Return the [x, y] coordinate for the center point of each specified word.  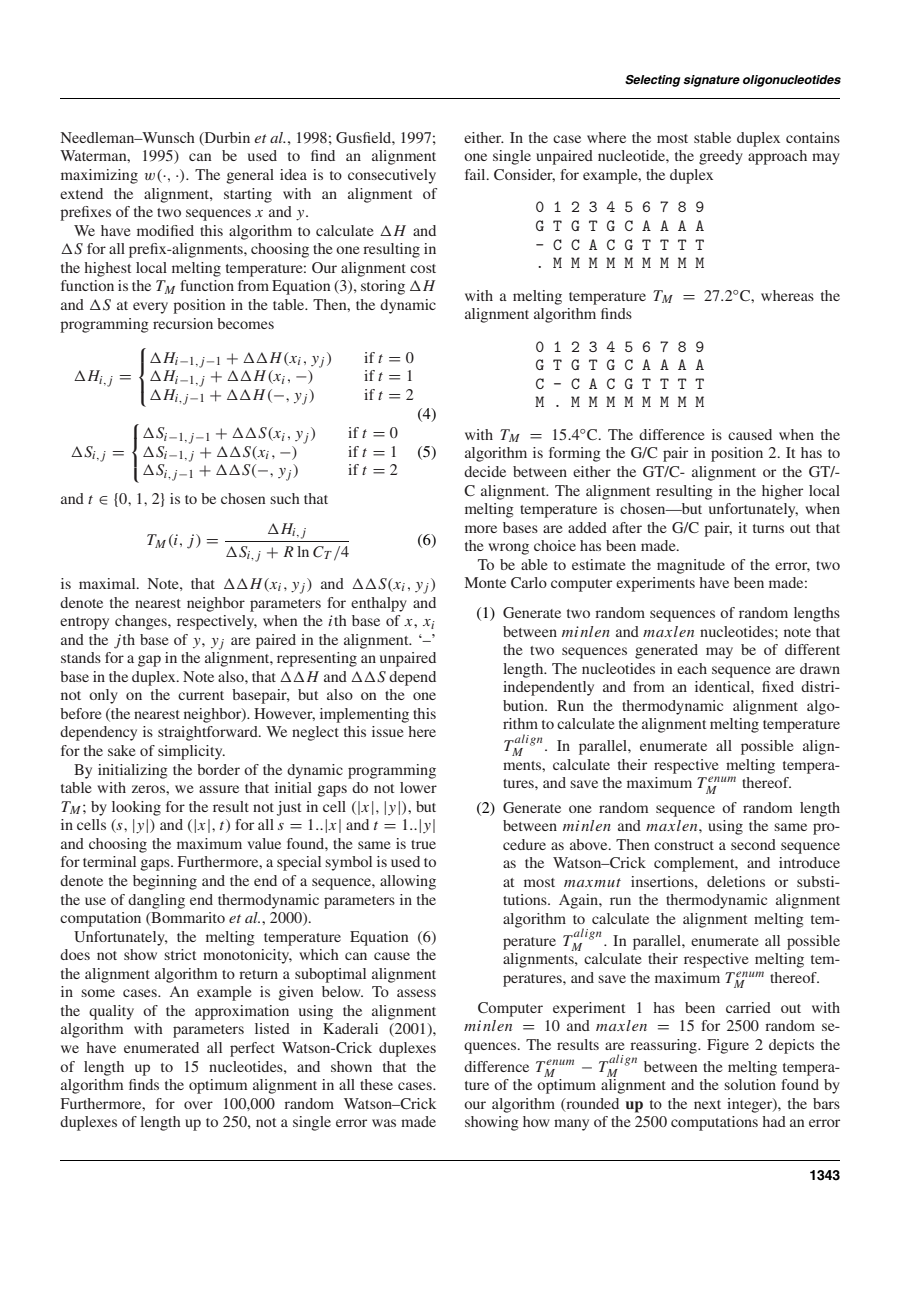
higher [782, 492]
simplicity [191, 752]
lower [418, 787]
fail [476, 174]
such [285, 498]
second [753, 844]
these [376, 1084]
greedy [721, 157]
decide [485, 471]
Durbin [226, 138]
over [198, 1105]
